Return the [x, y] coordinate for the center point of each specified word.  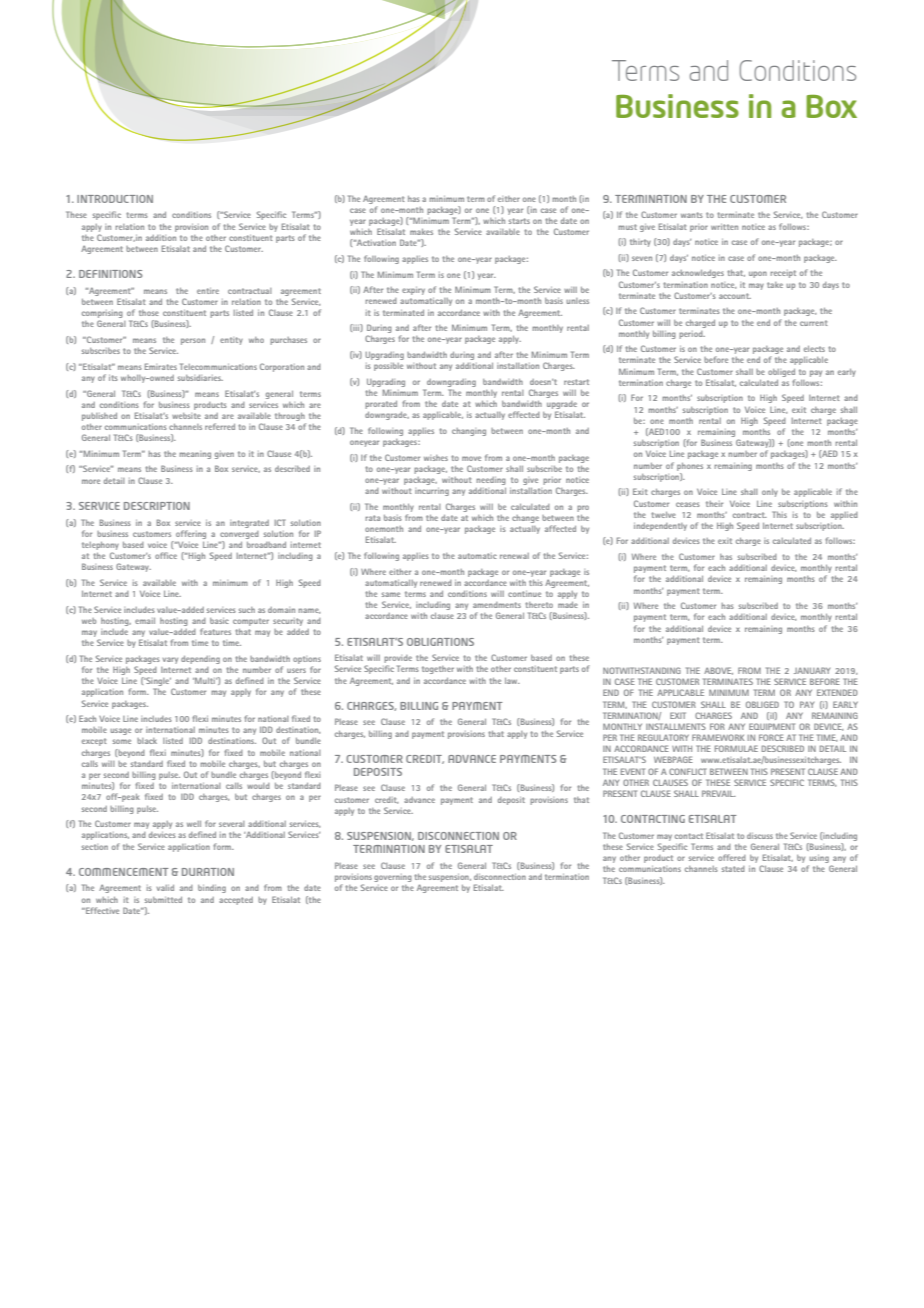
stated [733, 869]
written [724, 227]
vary [170, 660]
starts [519, 221]
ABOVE [718, 671]
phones [690, 467]
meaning [195, 455]
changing [469, 432]
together [438, 670]
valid [165, 888]
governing [393, 878]
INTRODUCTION [115, 199]
